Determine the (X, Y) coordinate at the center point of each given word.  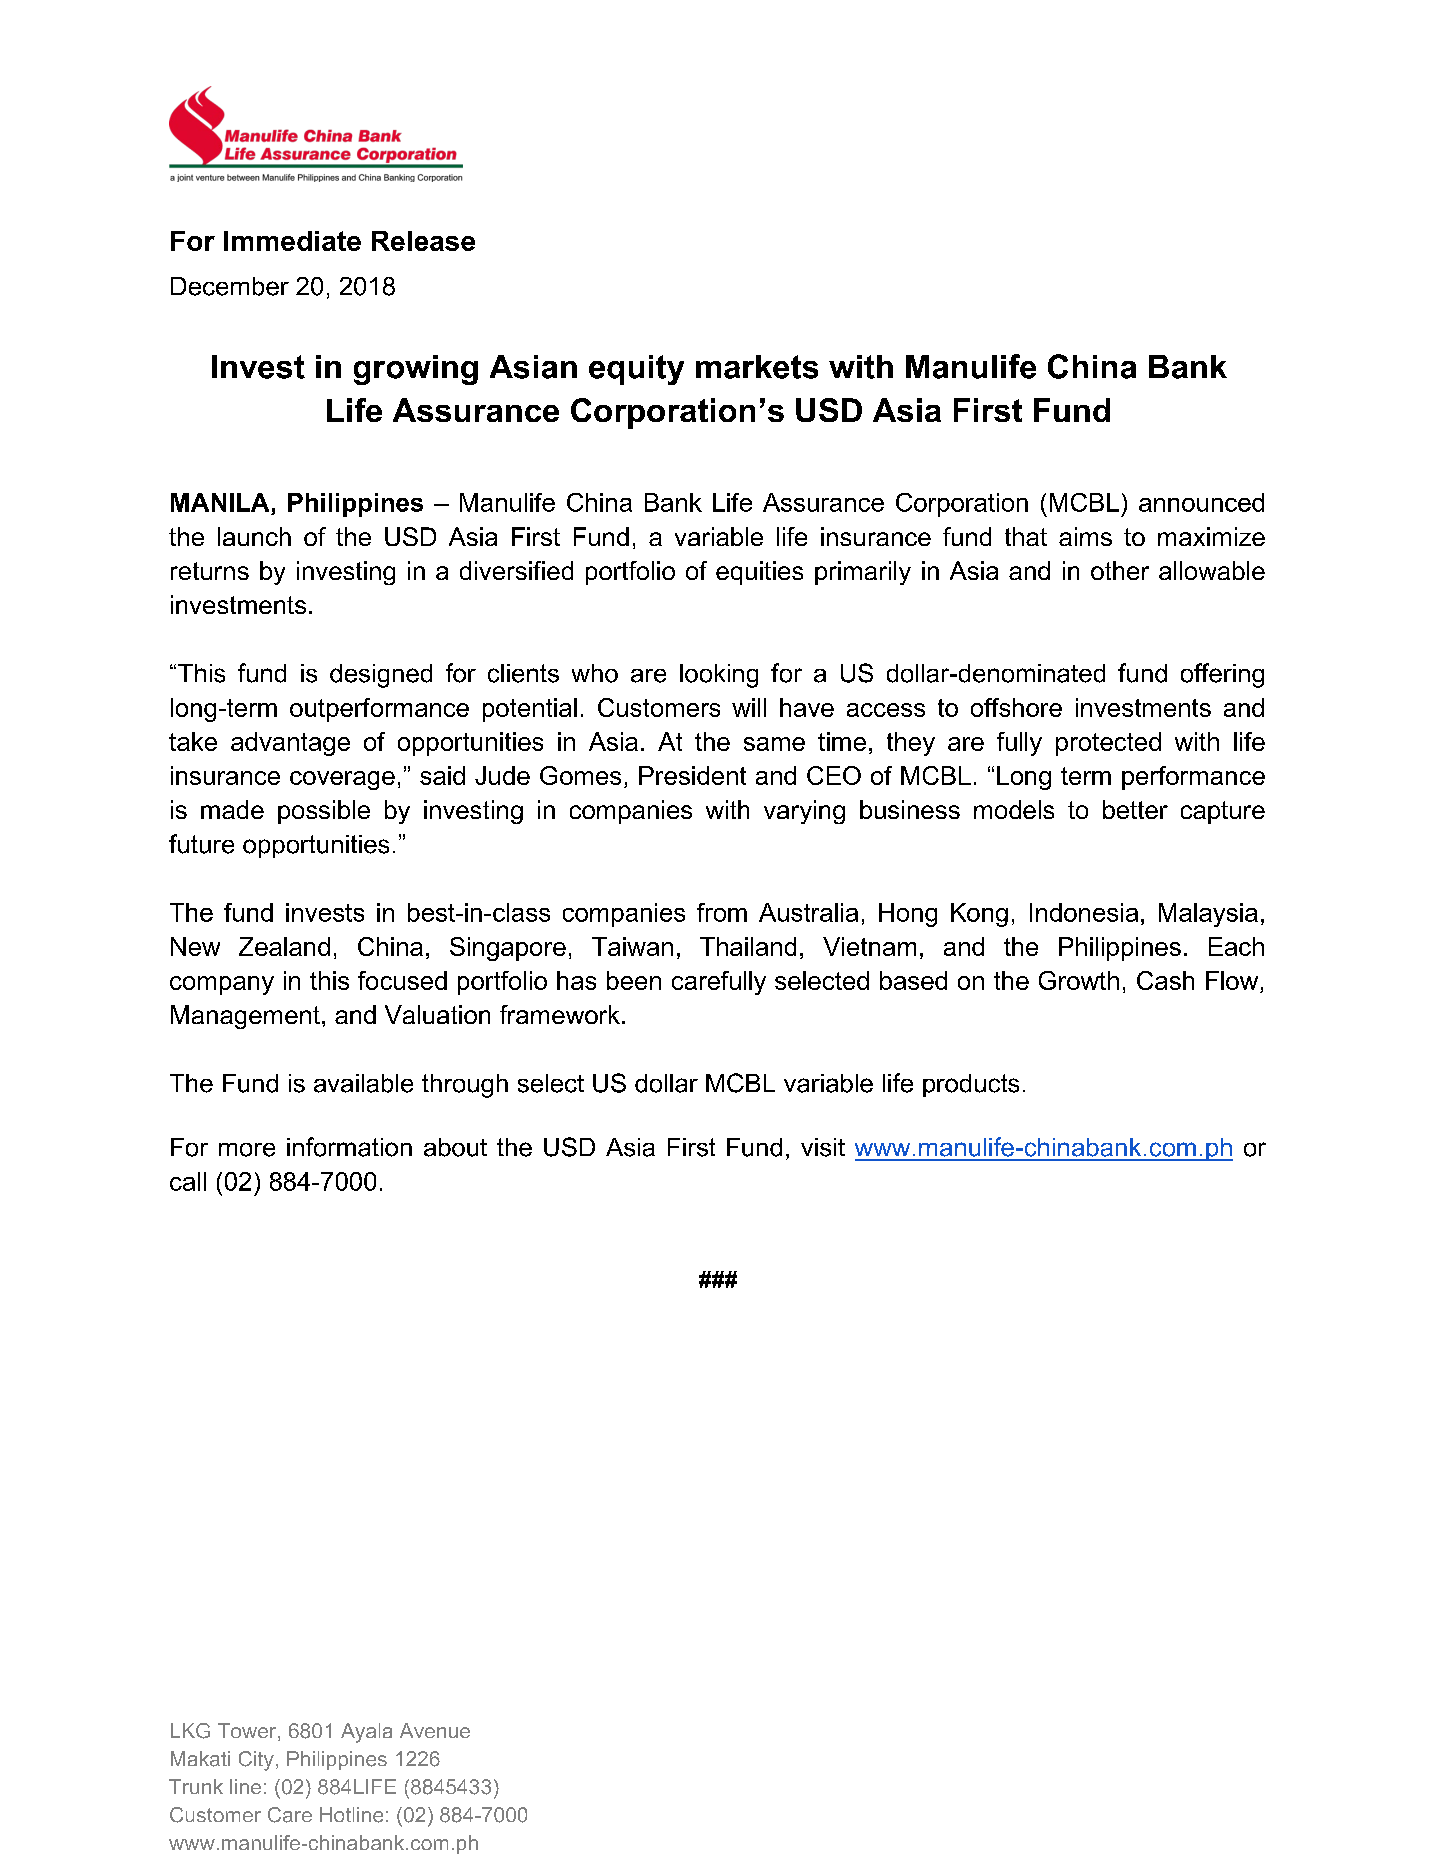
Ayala (366, 1733)
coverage (342, 780)
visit (823, 1147)
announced (1201, 502)
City (256, 1761)
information (349, 1147)
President (692, 775)
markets (757, 367)
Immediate (292, 241)
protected (1108, 744)
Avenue (435, 1730)
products (971, 1085)
